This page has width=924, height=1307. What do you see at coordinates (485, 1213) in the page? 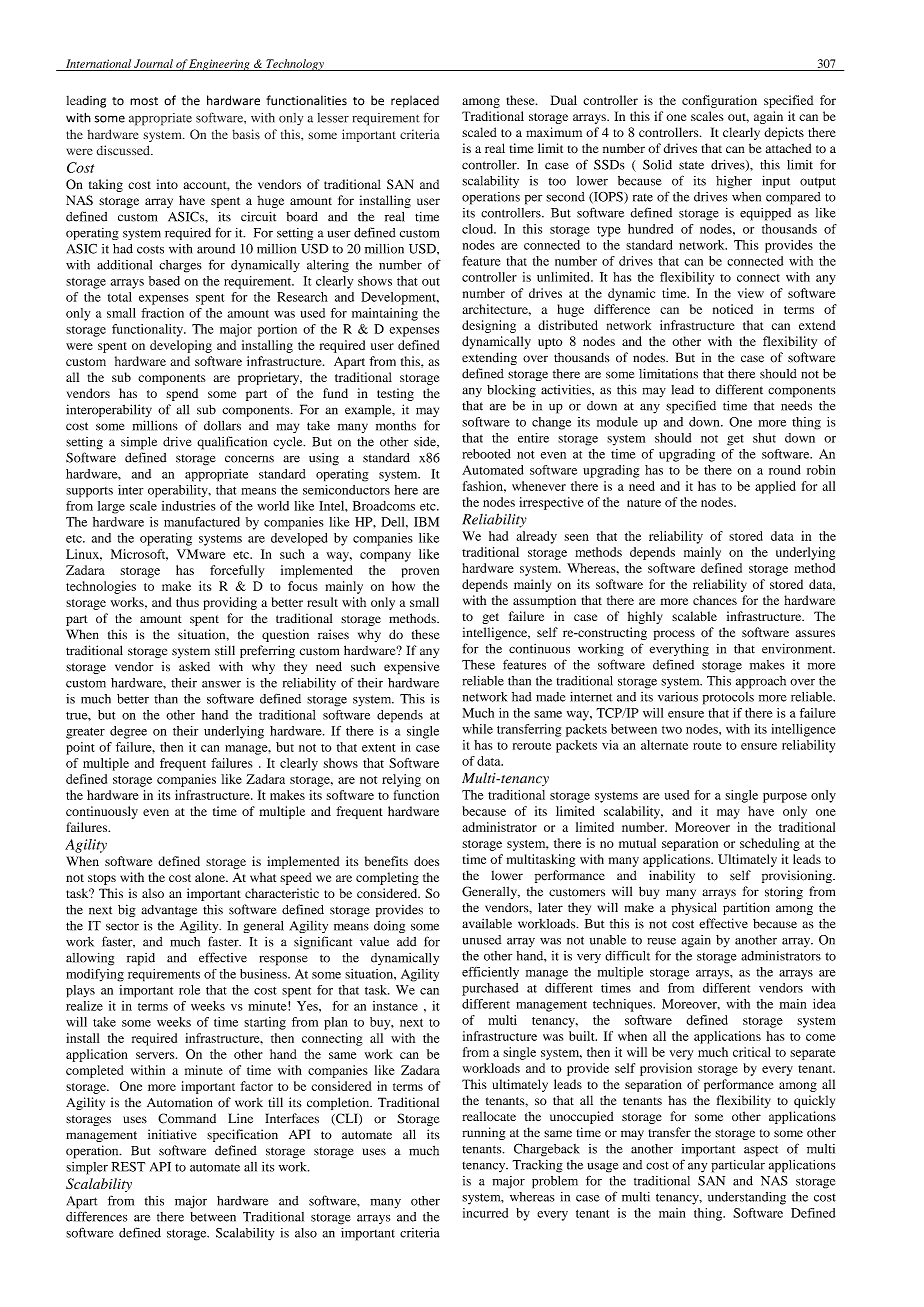
I see `incurred` at bounding box center [485, 1213].
